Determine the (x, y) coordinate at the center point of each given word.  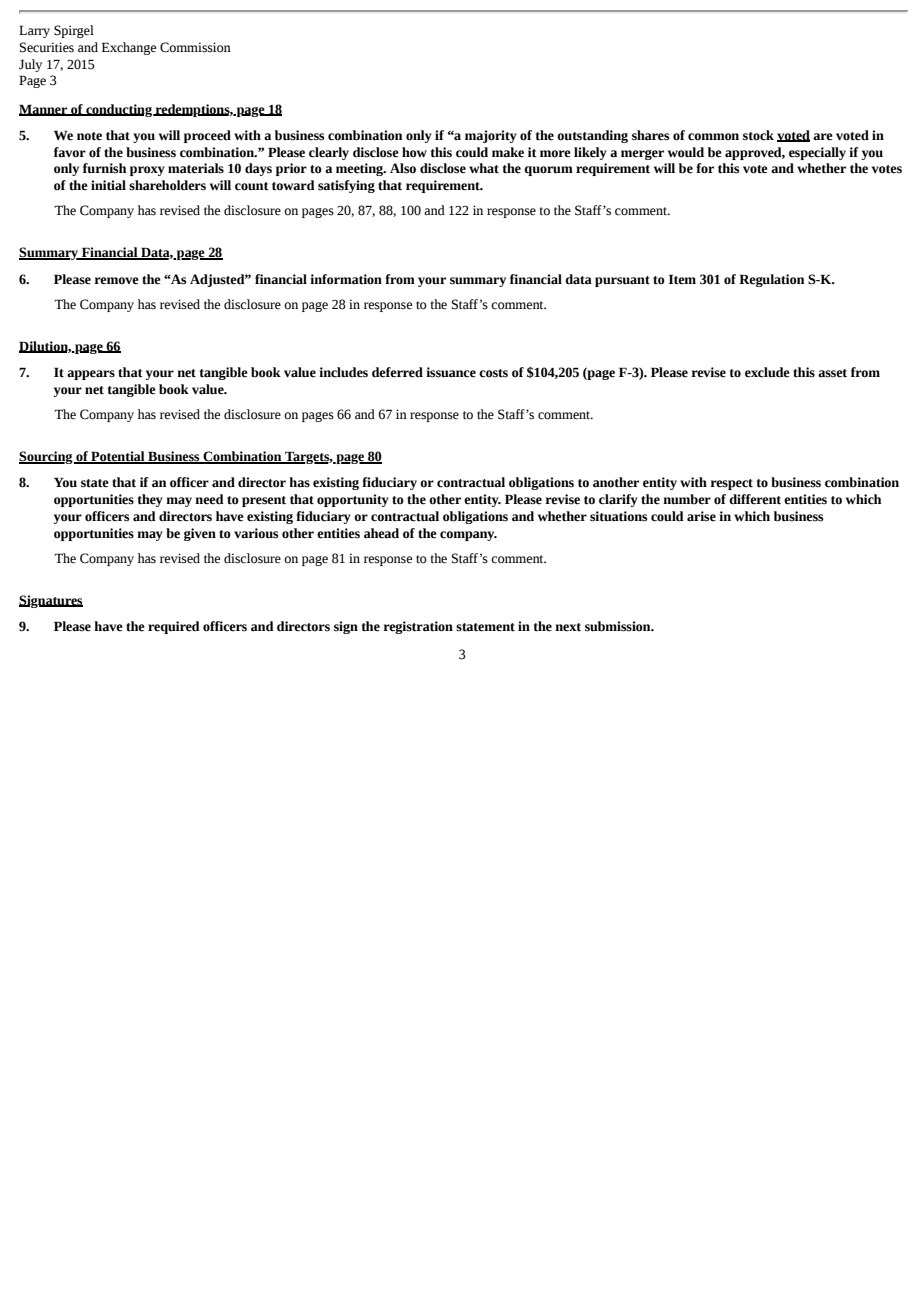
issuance (451, 372)
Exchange (129, 48)
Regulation (771, 280)
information (346, 279)
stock (758, 135)
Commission (195, 47)
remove (116, 281)
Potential (118, 457)
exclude (767, 372)
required (174, 627)
